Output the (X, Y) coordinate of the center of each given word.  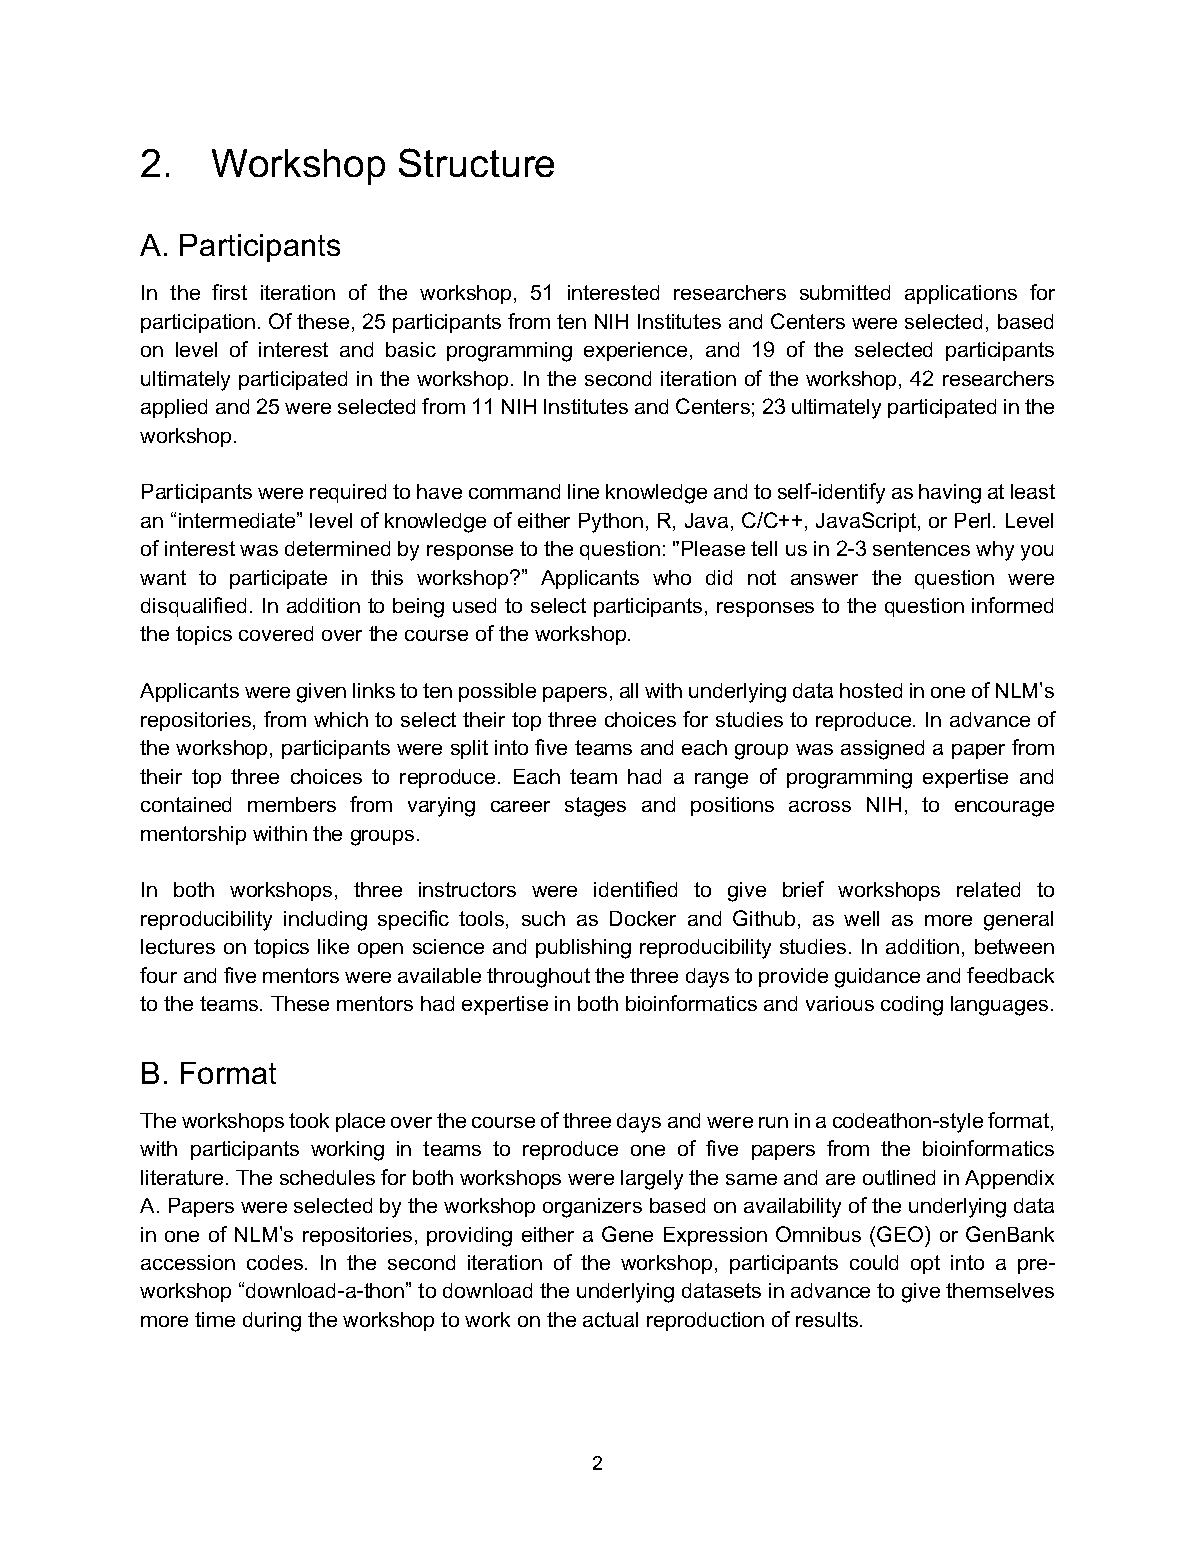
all (629, 690)
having (950, 494)
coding (912, 1006)
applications (961, 294)
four (158, 975)
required (348, 493)
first (229, 292)
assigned (882, 750)
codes (275, 1262)
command (514, 491)
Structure (476, 162)
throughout (538, 978)
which (341, 719)
